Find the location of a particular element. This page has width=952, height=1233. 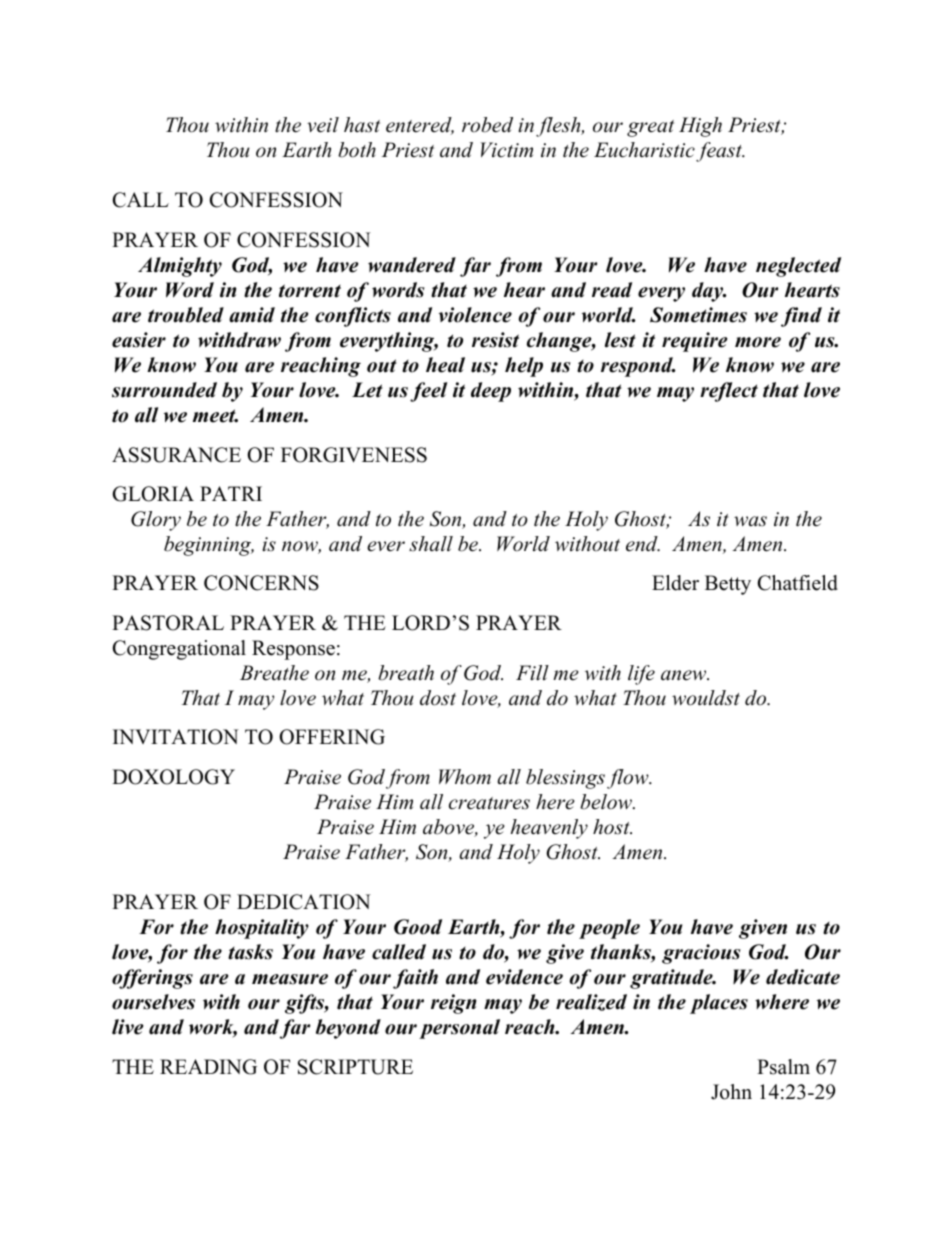

shall is located at coordinates (431, 544).
